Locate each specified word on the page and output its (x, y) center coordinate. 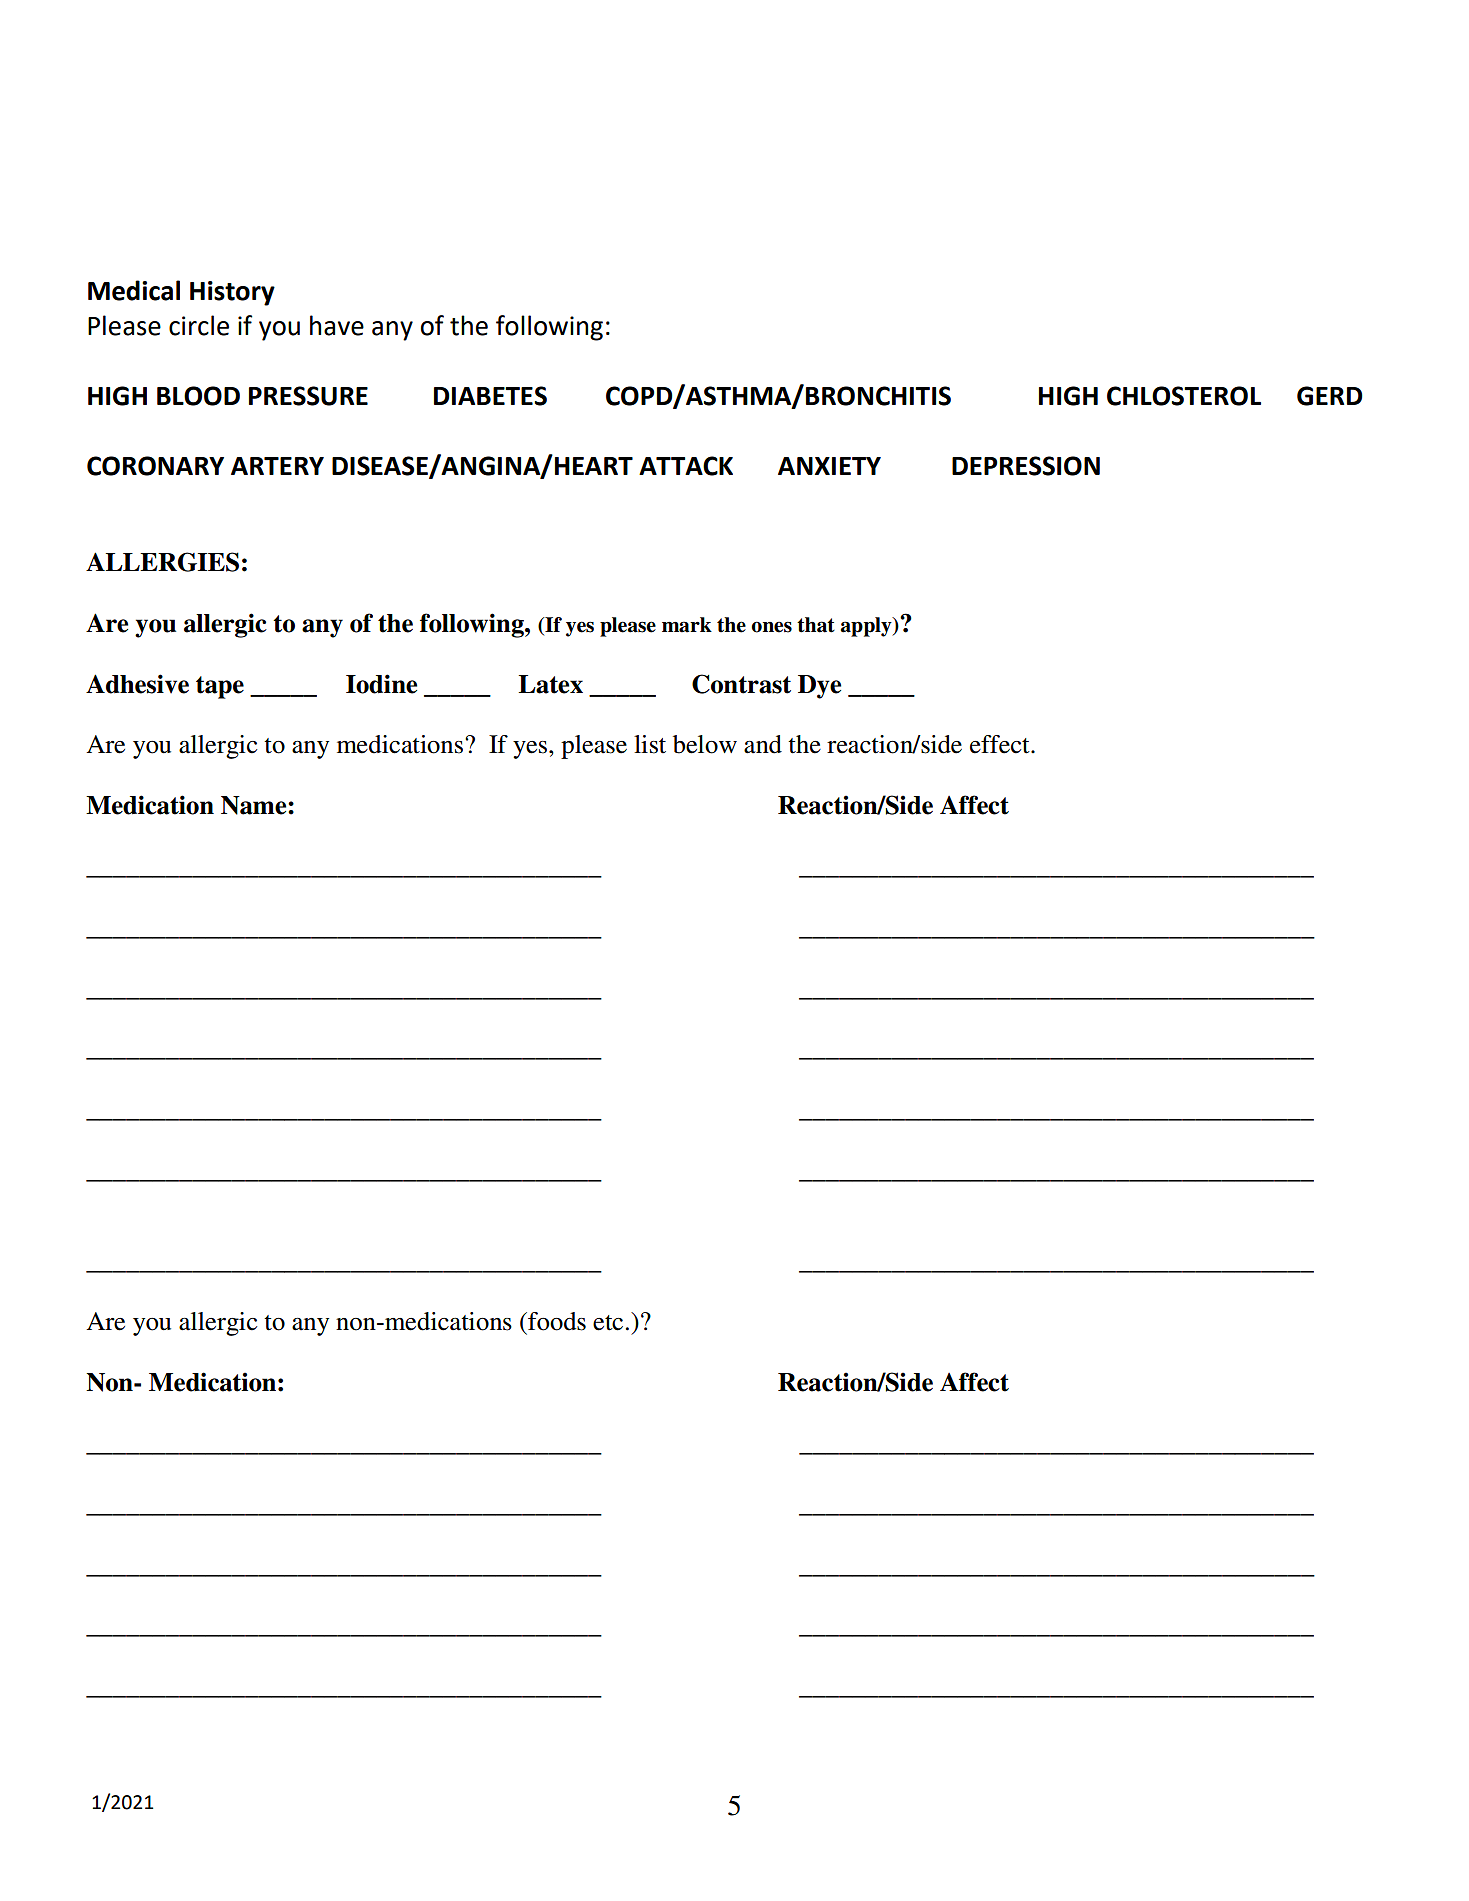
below (705, 744)
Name (255, 805)
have (337, 325)
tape (220, 687)
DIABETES (490, 396)
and (763, 744)
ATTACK (686, 466)
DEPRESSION (1026, 466)
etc (608, 1323)
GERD (1330, 396)
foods (556, 1321)
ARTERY (277, 466)
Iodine (381, 684)
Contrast (741, 684)
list (650, 744)
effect (1001, 744)
